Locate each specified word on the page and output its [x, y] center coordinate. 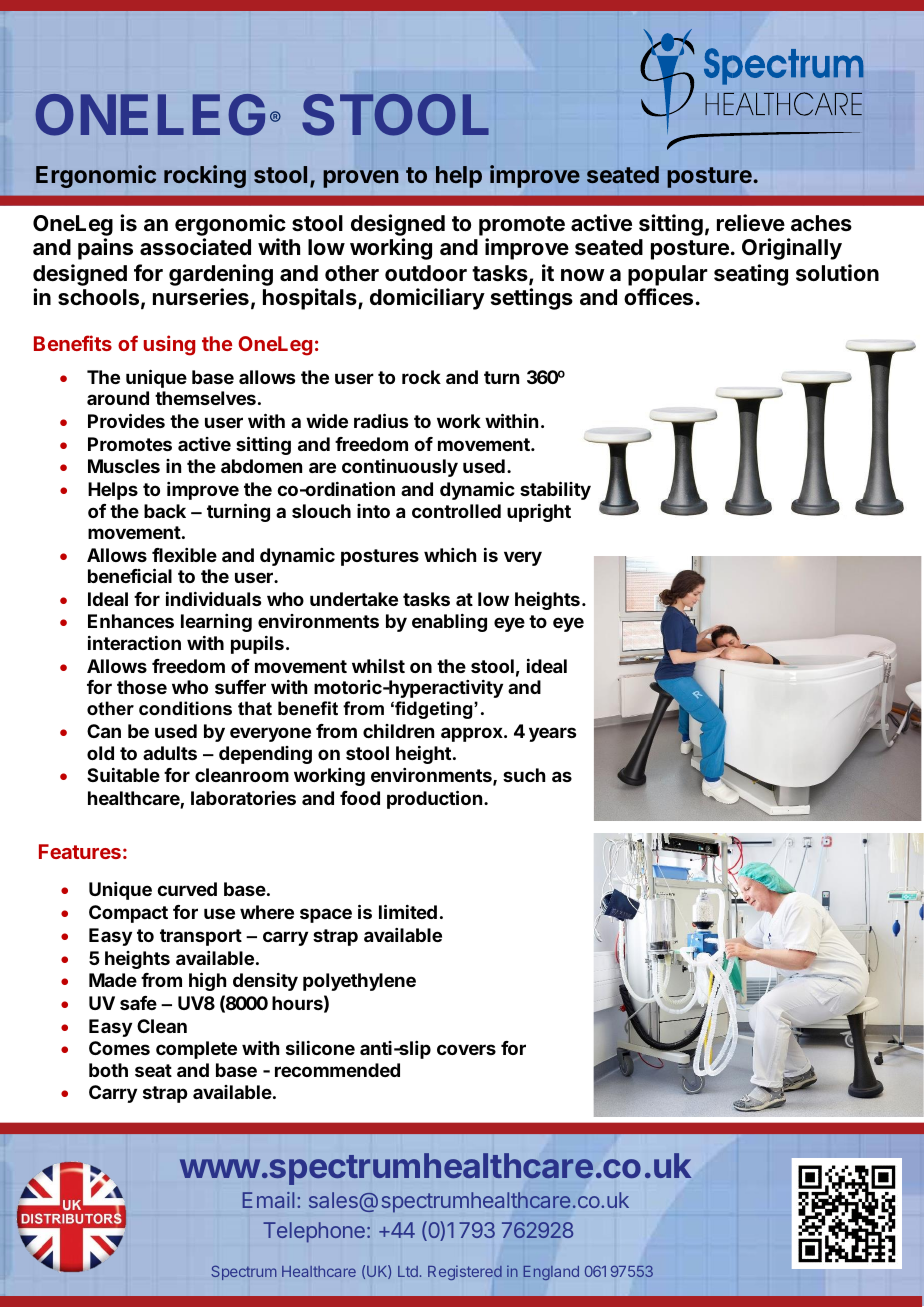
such [524, 775]
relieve [751, 222]
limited [408, 911]
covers [466, 1049]
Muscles [124, 466]
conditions [185, 708]
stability [555, 490]
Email [268, 1200]
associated [195, 247]
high [207, 981]
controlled [456, 511]
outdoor [426, 273]
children [398, 731]
